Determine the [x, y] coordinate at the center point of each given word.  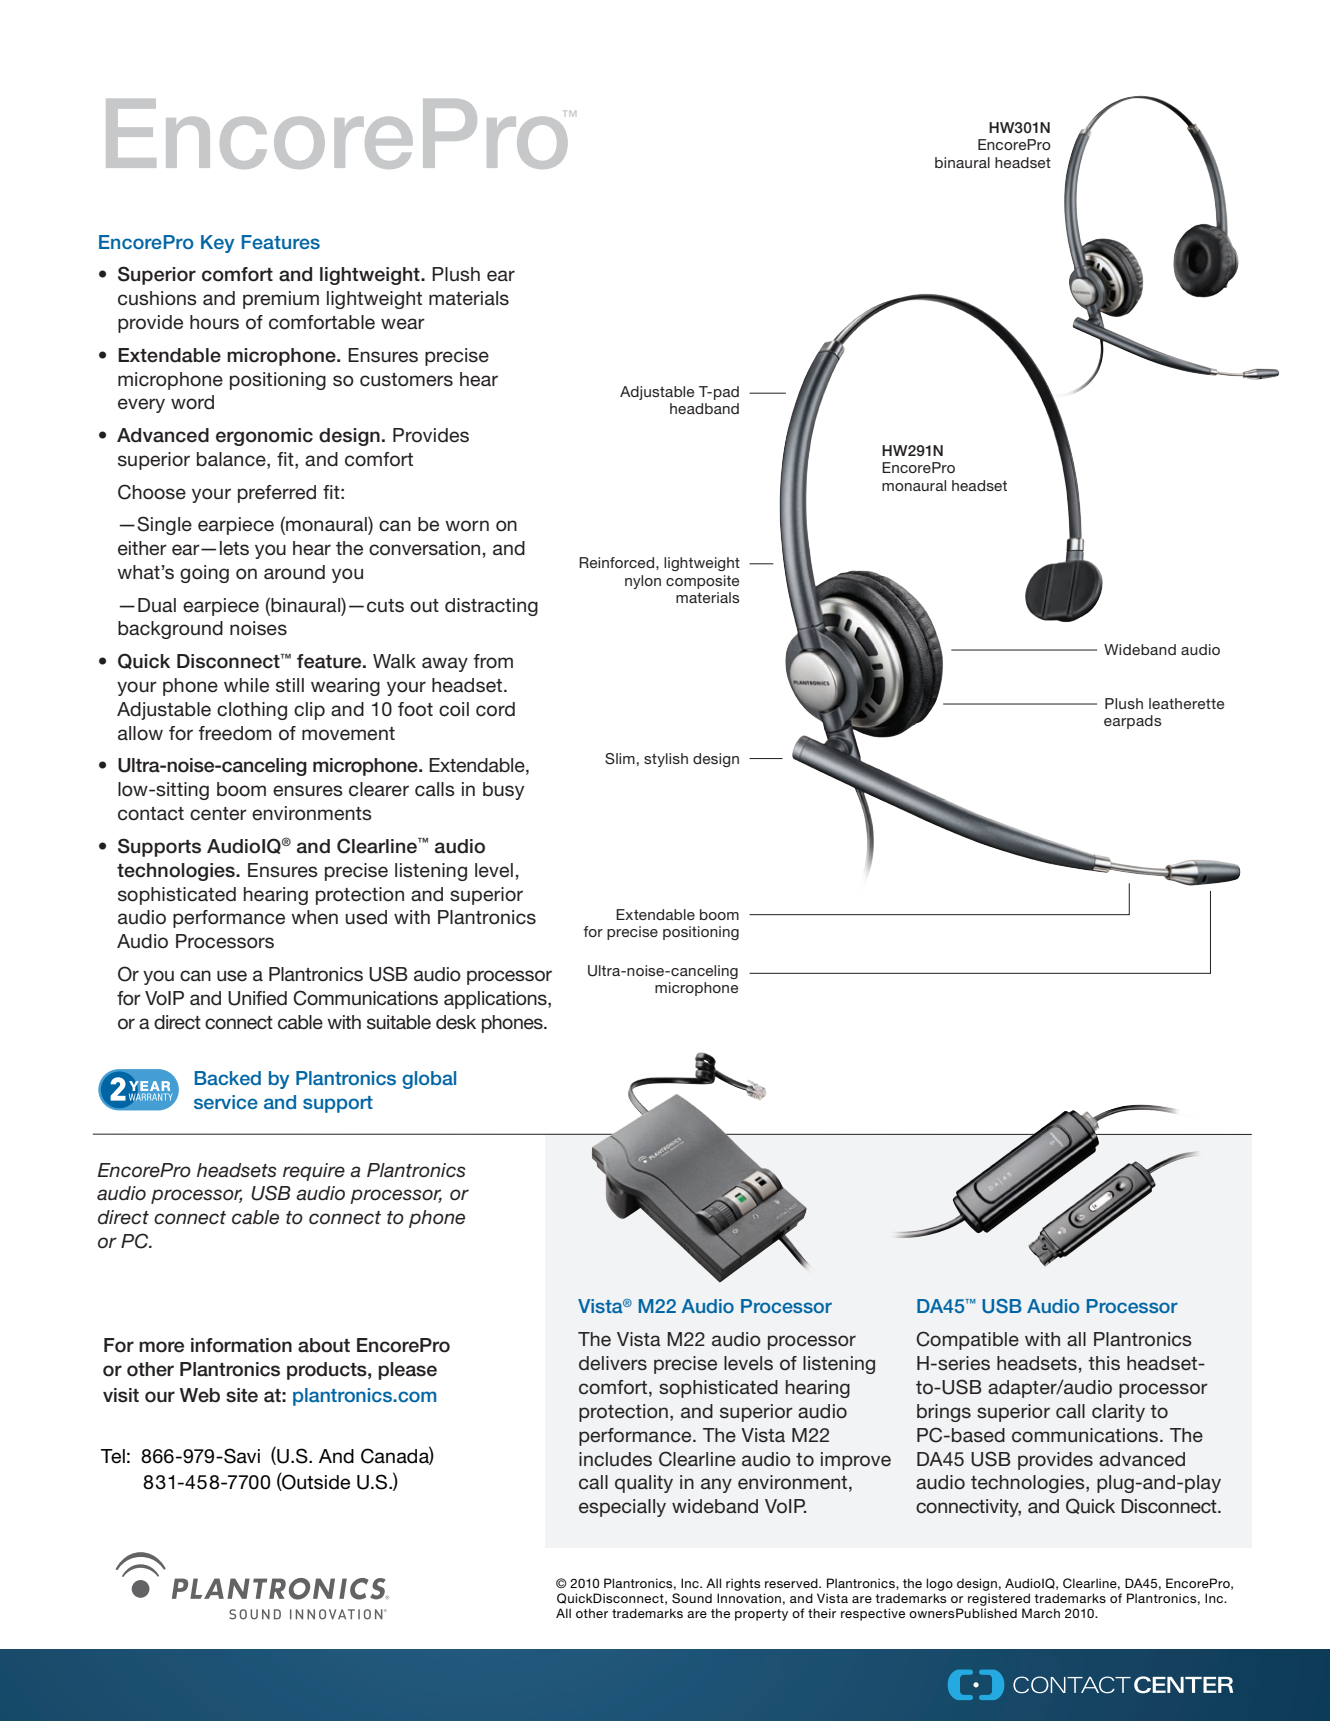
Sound [692, 1598]
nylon [643, 582]
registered [999, 1599]
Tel [113, 1456]
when [314, 917]
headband [704, 408]
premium [281, 300]
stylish [666, 760]
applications [496, 1000]
